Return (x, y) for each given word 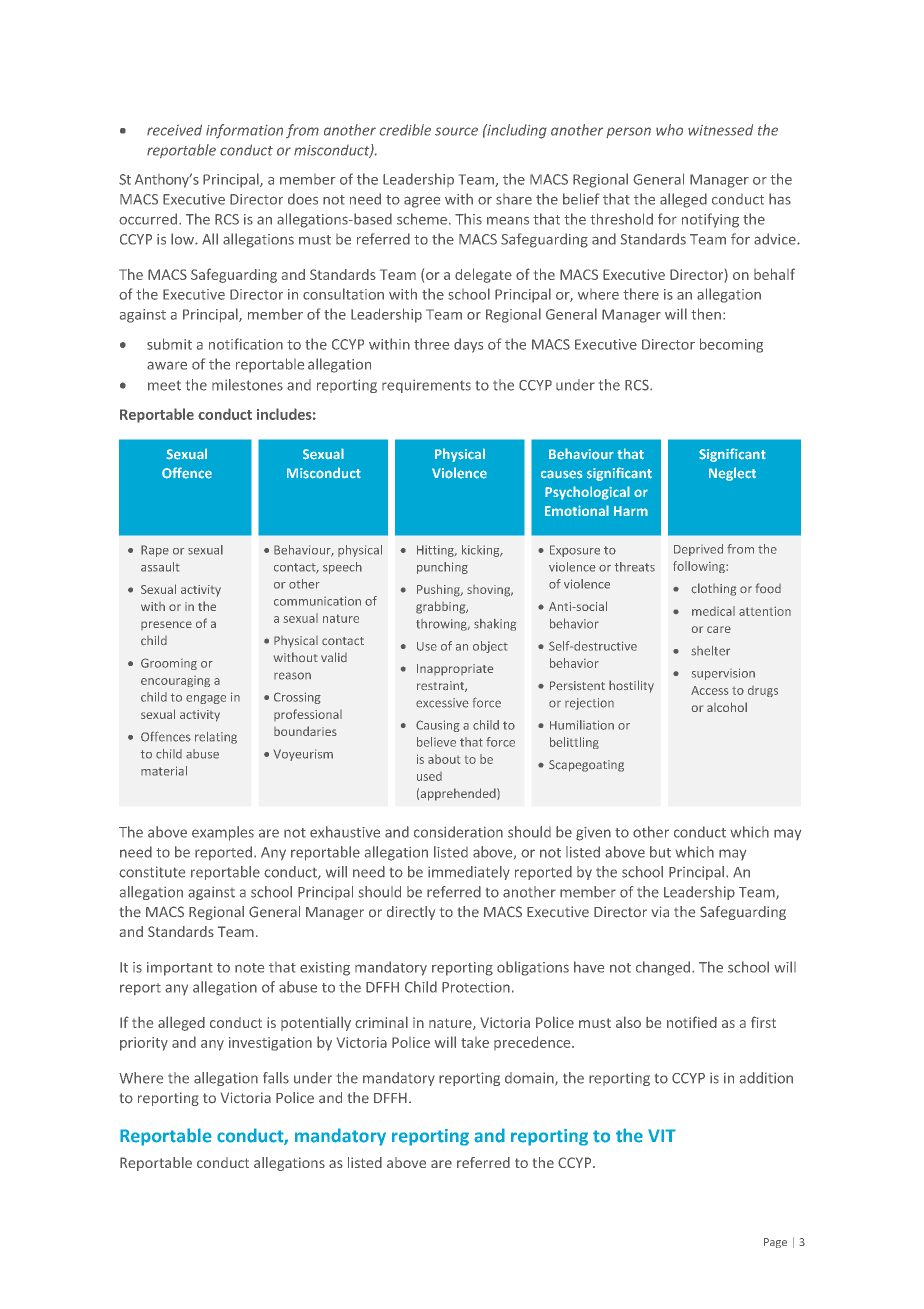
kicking (482, 551)
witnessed (720, 130)
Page (775, 1243)
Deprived (698, 550)
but (660, 852)
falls (276, 1078)
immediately (469, 873)
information (244, 131)
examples (223, 833)
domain (530, 1079)
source (456, 131)
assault (160, 567)
